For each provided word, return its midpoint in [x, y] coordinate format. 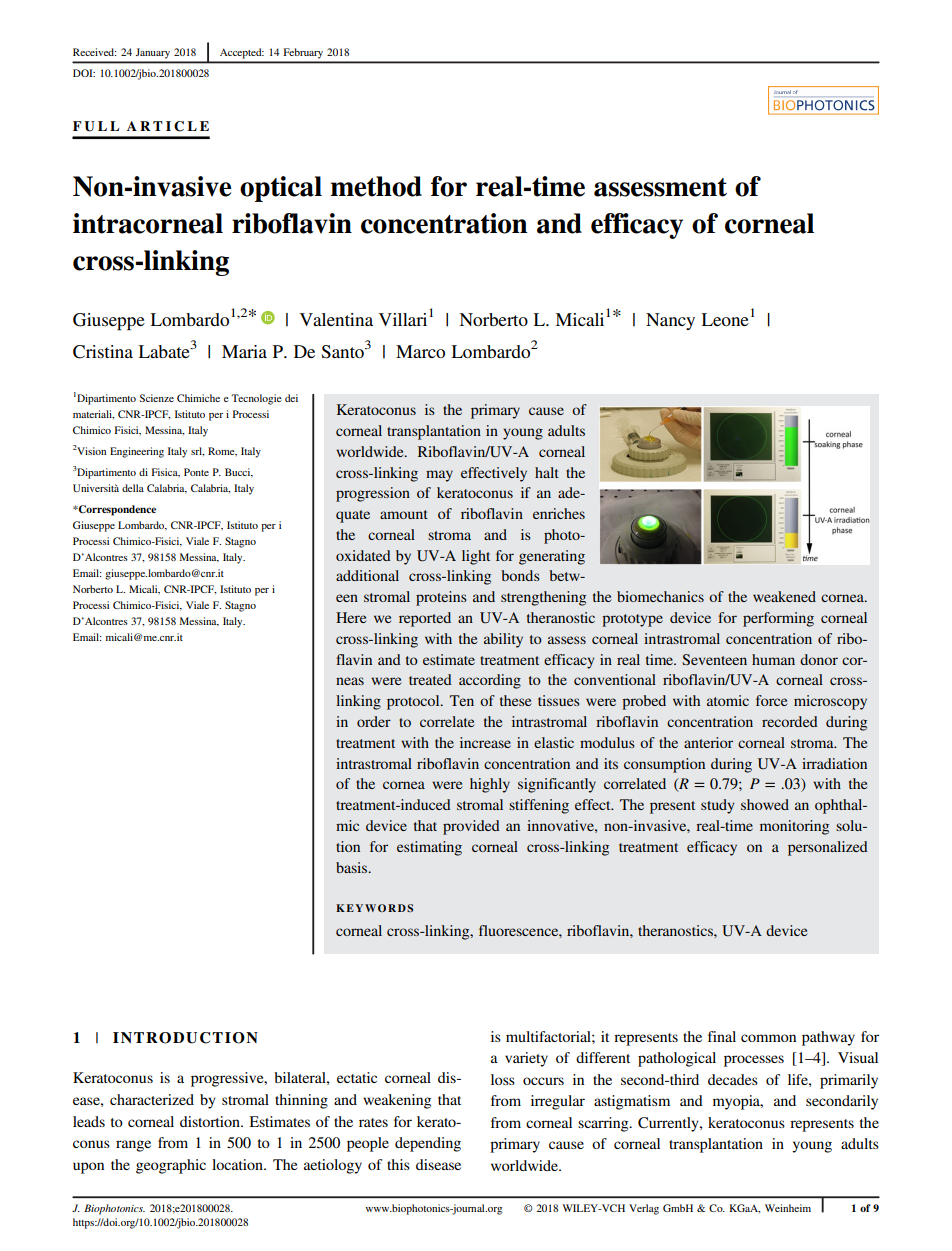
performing [778, 619]
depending [428, 1144]
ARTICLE [168, 126]
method [376, 186]
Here [351, 617]
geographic [171, 1166]
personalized [828, 848]
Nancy [670, 321]
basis [353, 867]
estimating [429, 848]
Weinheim [788, 1208]
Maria [244, 351]
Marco [420, 351]
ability [503, 640]
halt [547, 472]
